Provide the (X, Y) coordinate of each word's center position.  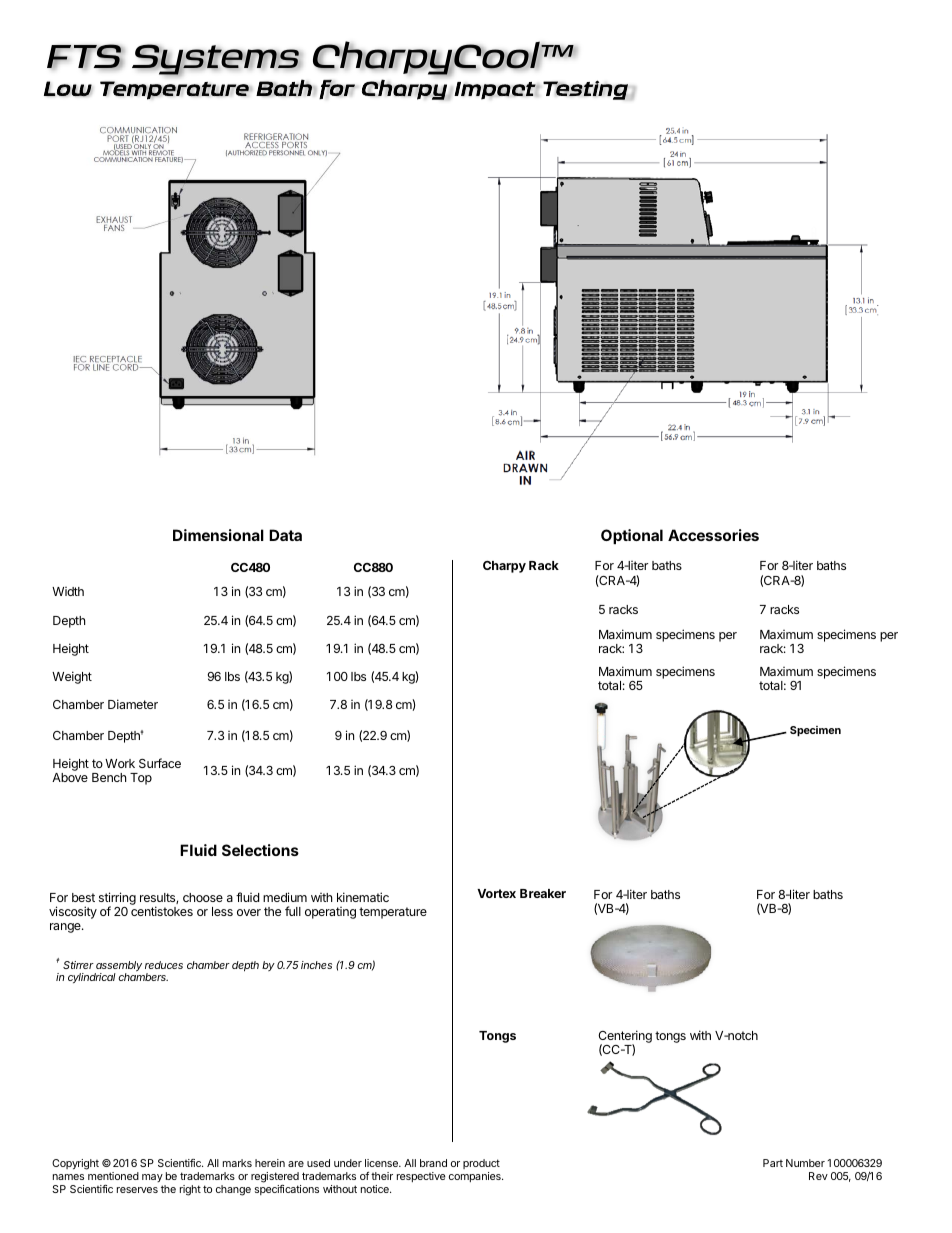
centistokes (162, 911)
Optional (632, 536)
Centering (625, 1037)
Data (285, 535)
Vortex (496, 893)
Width (68, 591)
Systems (217, 60)
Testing (585, 90)
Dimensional (218, 535)
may (152, 1178)
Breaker (543, 893)
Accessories (713, 535)
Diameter (133, 704)
